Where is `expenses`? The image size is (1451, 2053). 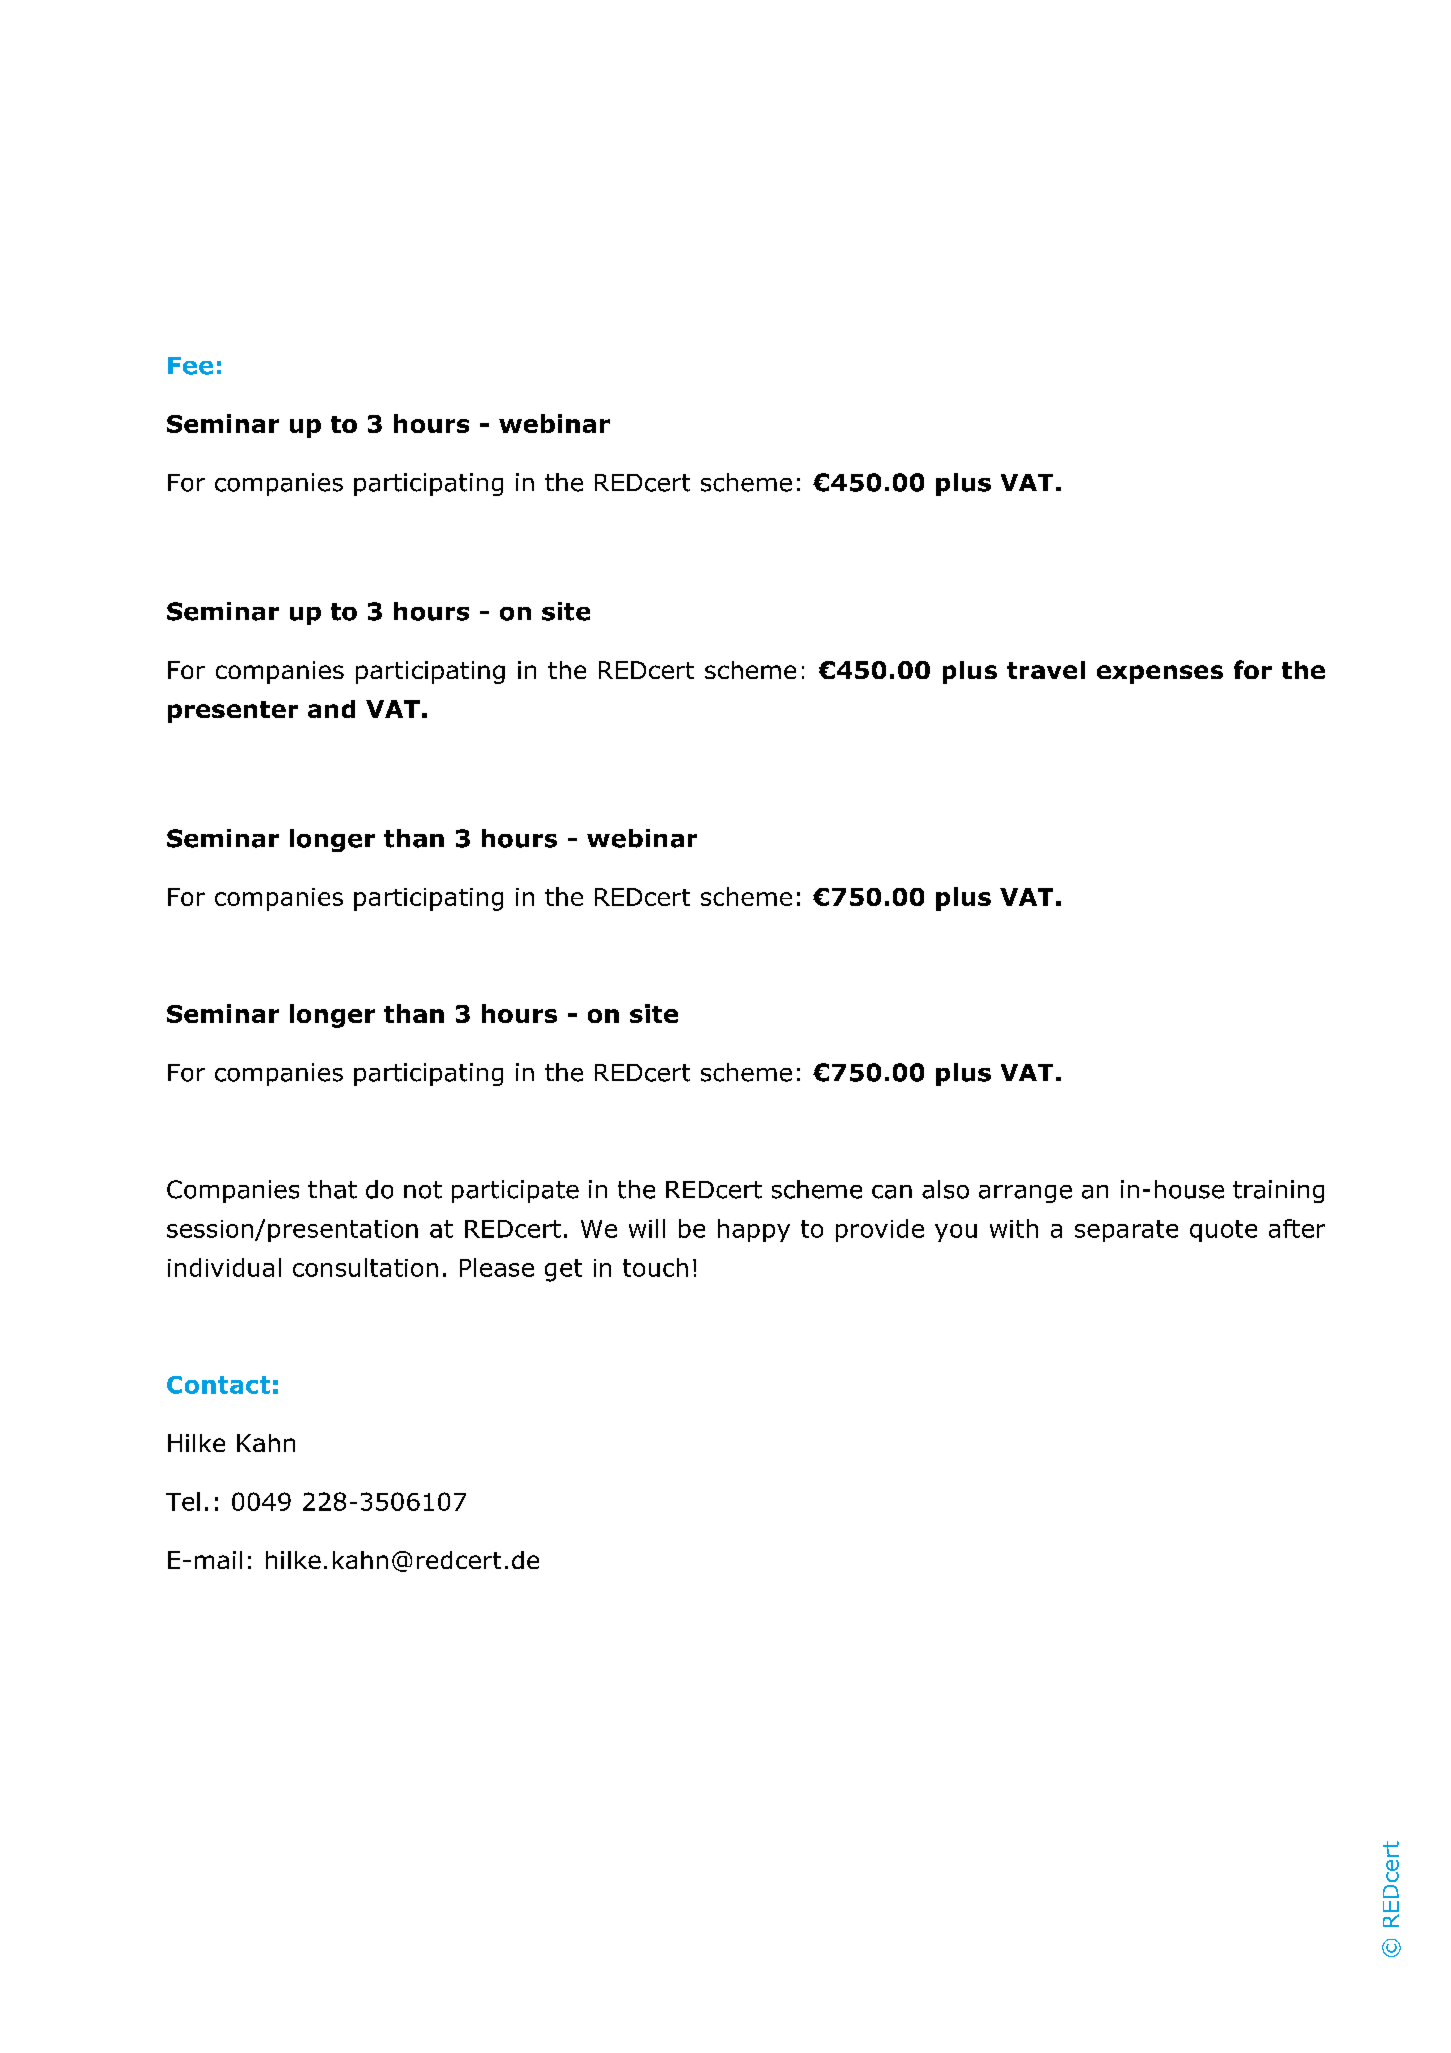
expenses is located at coordinates (1160, 674).
